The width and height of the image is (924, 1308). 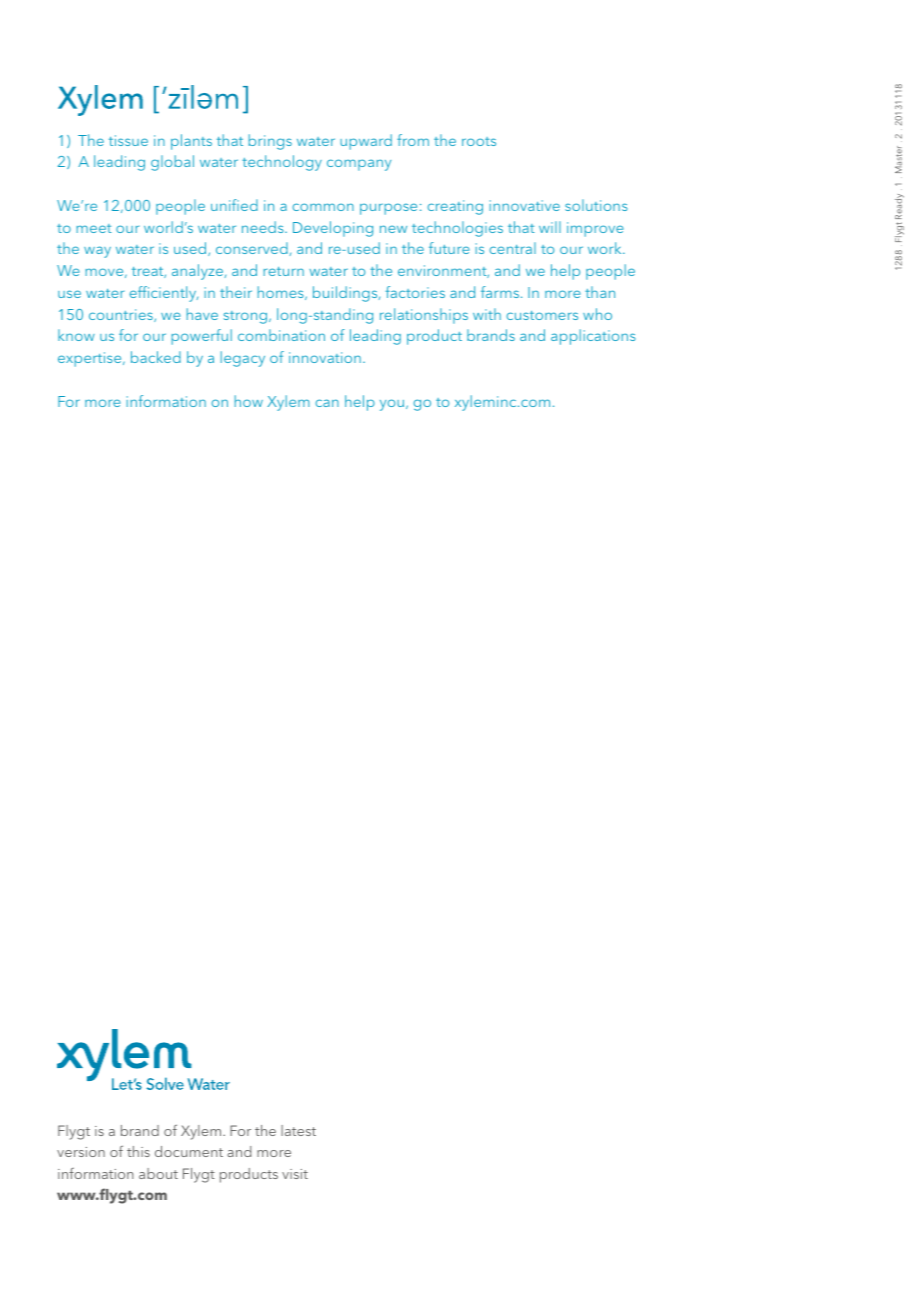 I want to click on innovative, so click(x=525, y=205).
